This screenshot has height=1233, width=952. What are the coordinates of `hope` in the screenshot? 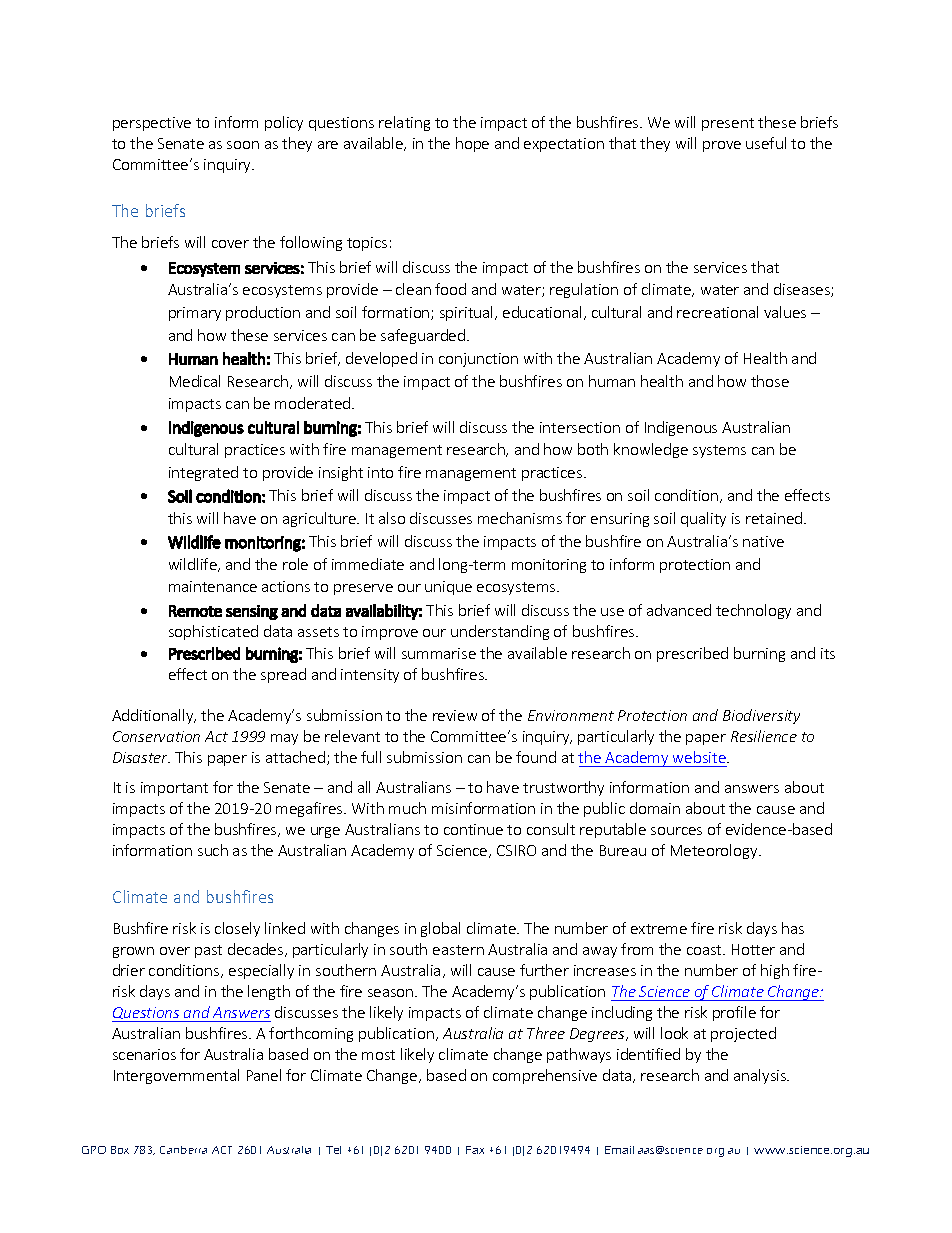 It's located at (472, 144).
